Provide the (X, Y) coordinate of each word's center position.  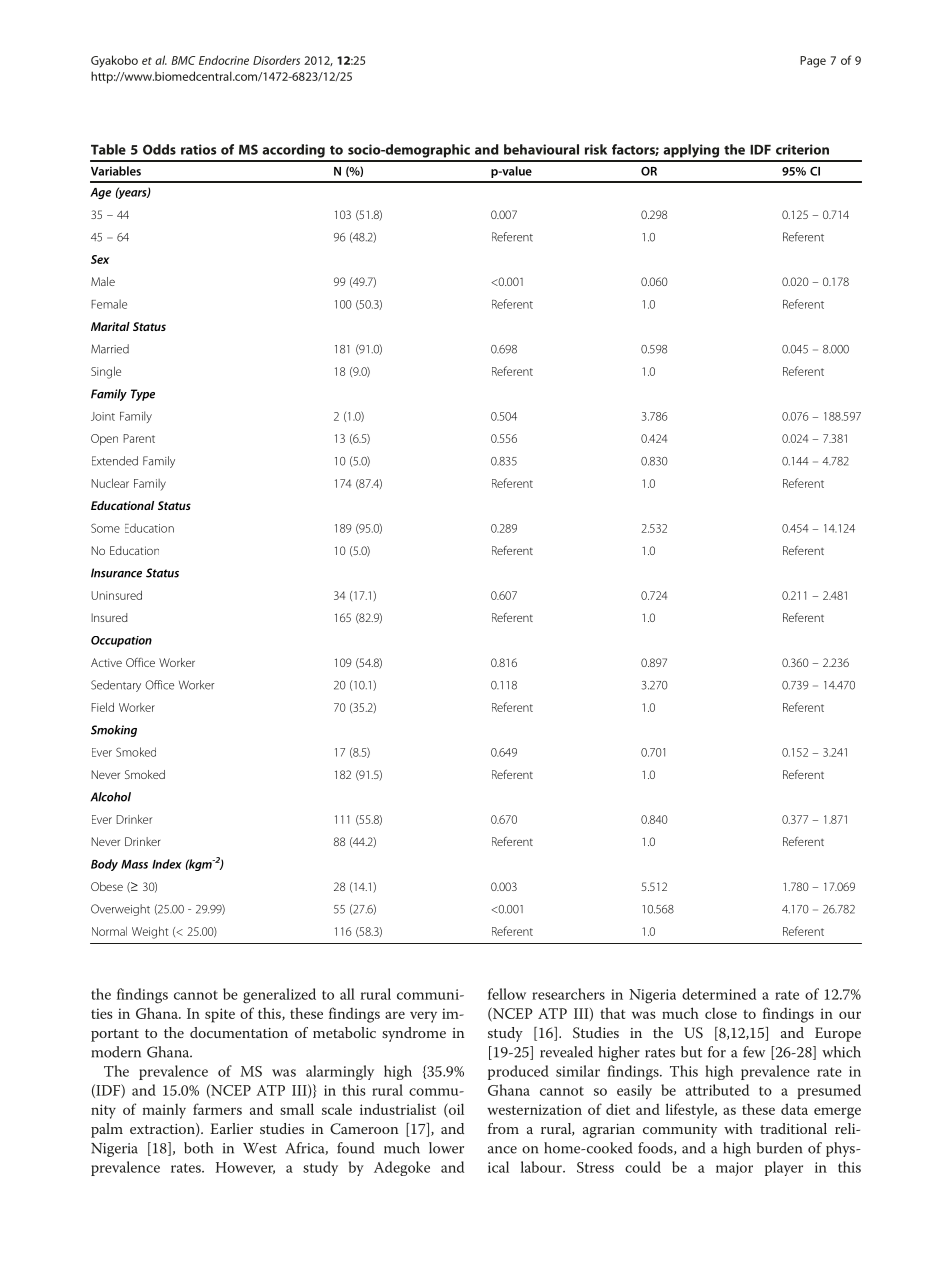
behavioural (541, 149)
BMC (183, 60)
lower (446, 1148)
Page (813, 62)
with (738, 1128)
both (198, 1148)
